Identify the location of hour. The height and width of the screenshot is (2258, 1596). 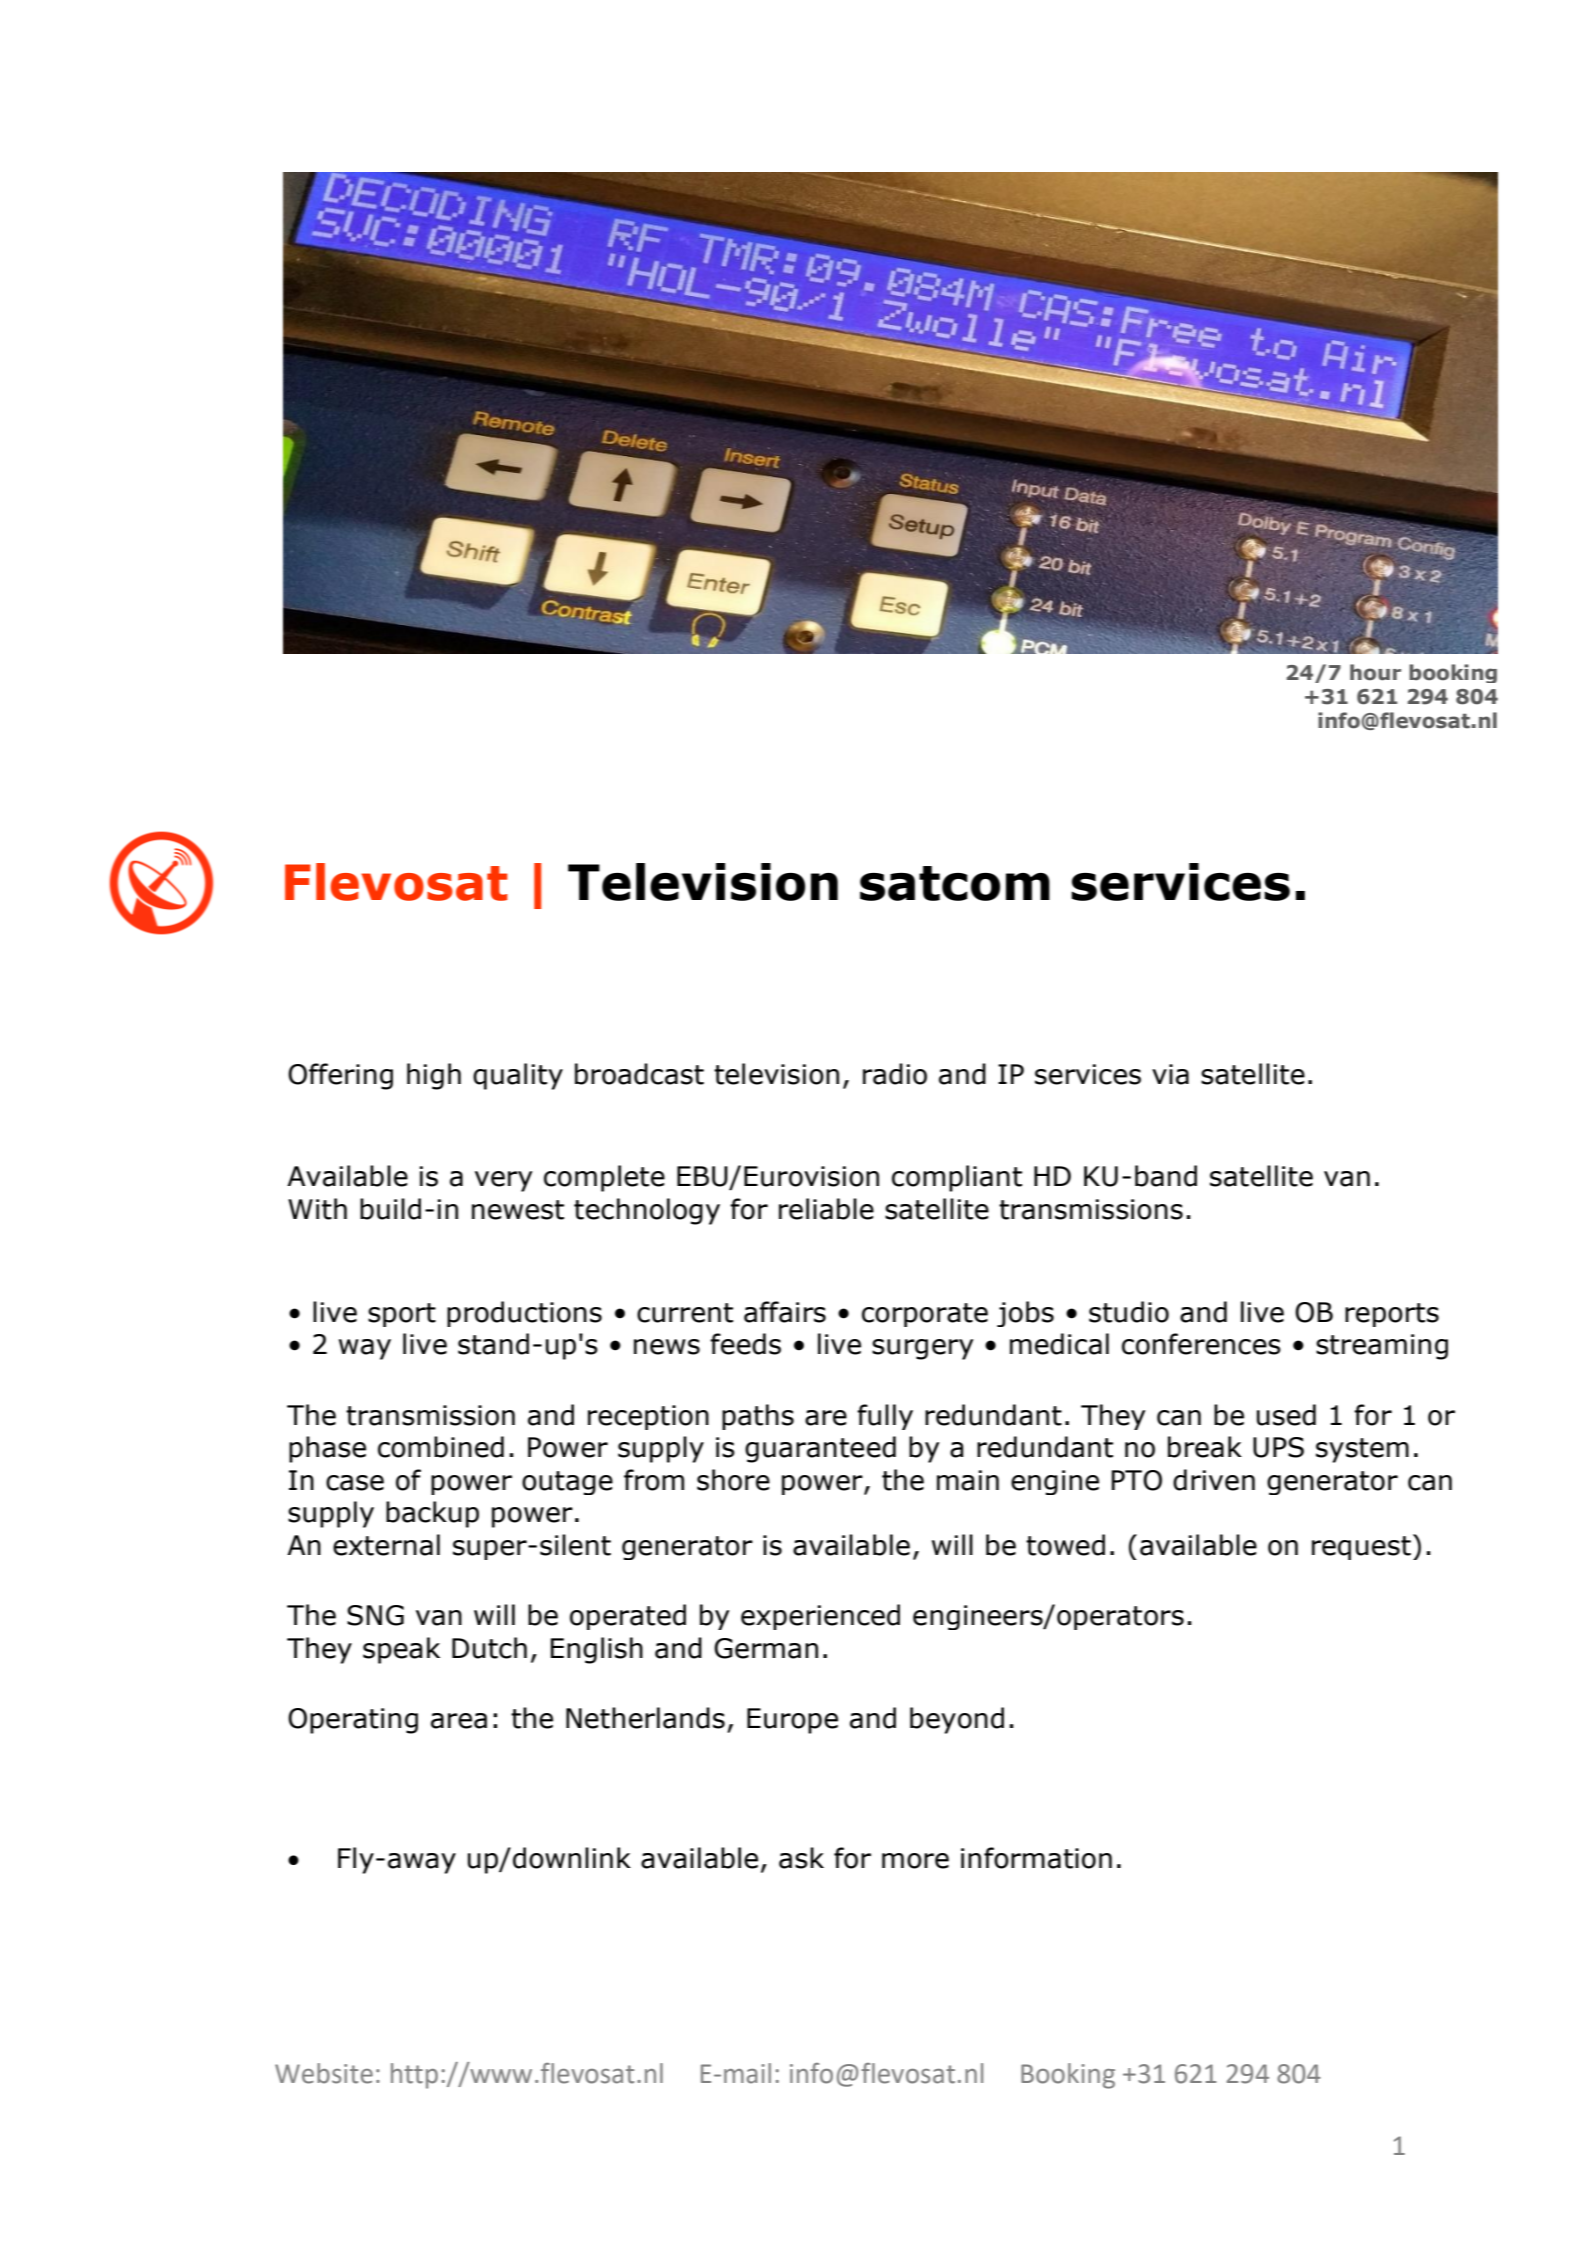
(1375, 672).
